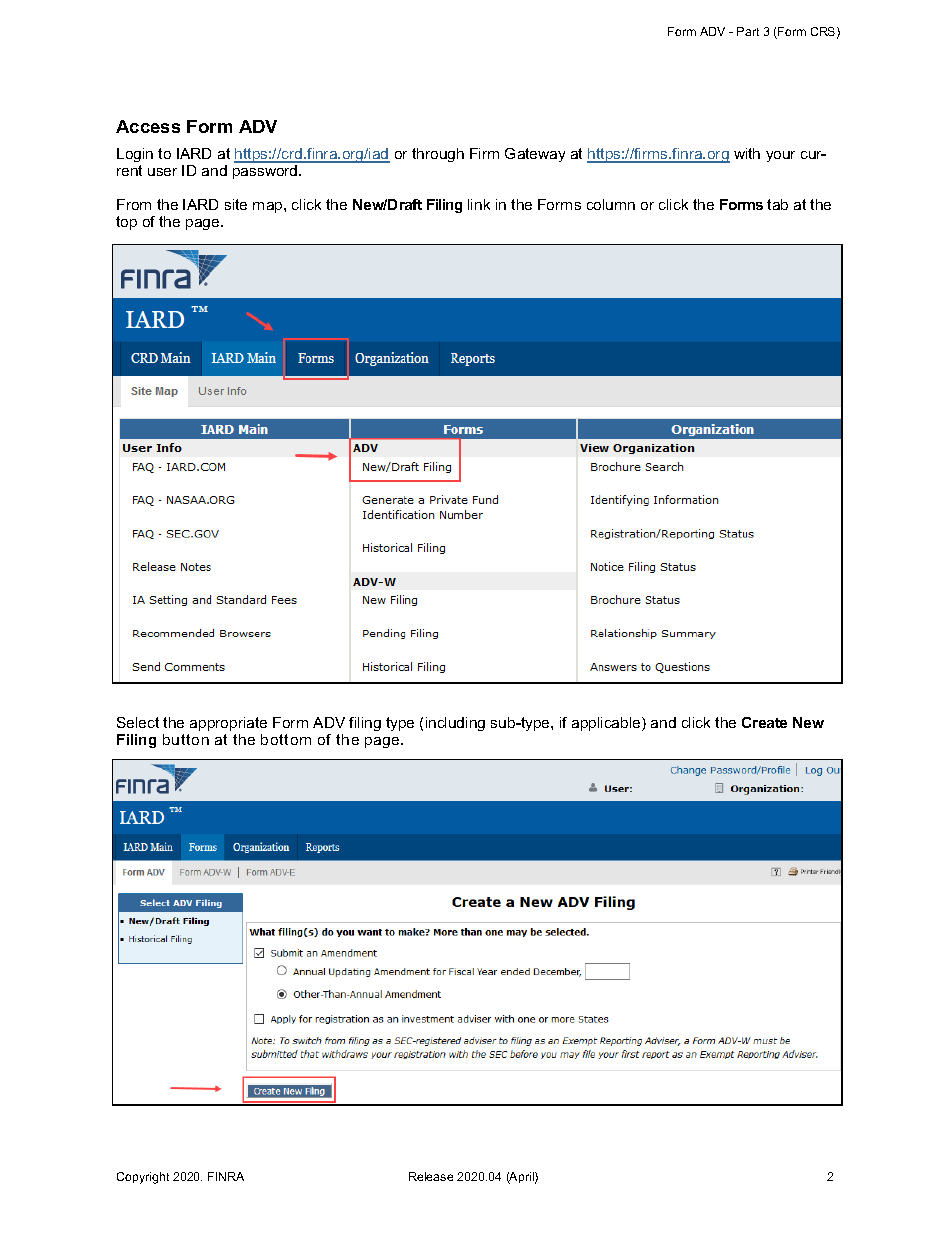  Describe the element at coordinates (764, 722) in the screenshot. I see `Create` at that location.
